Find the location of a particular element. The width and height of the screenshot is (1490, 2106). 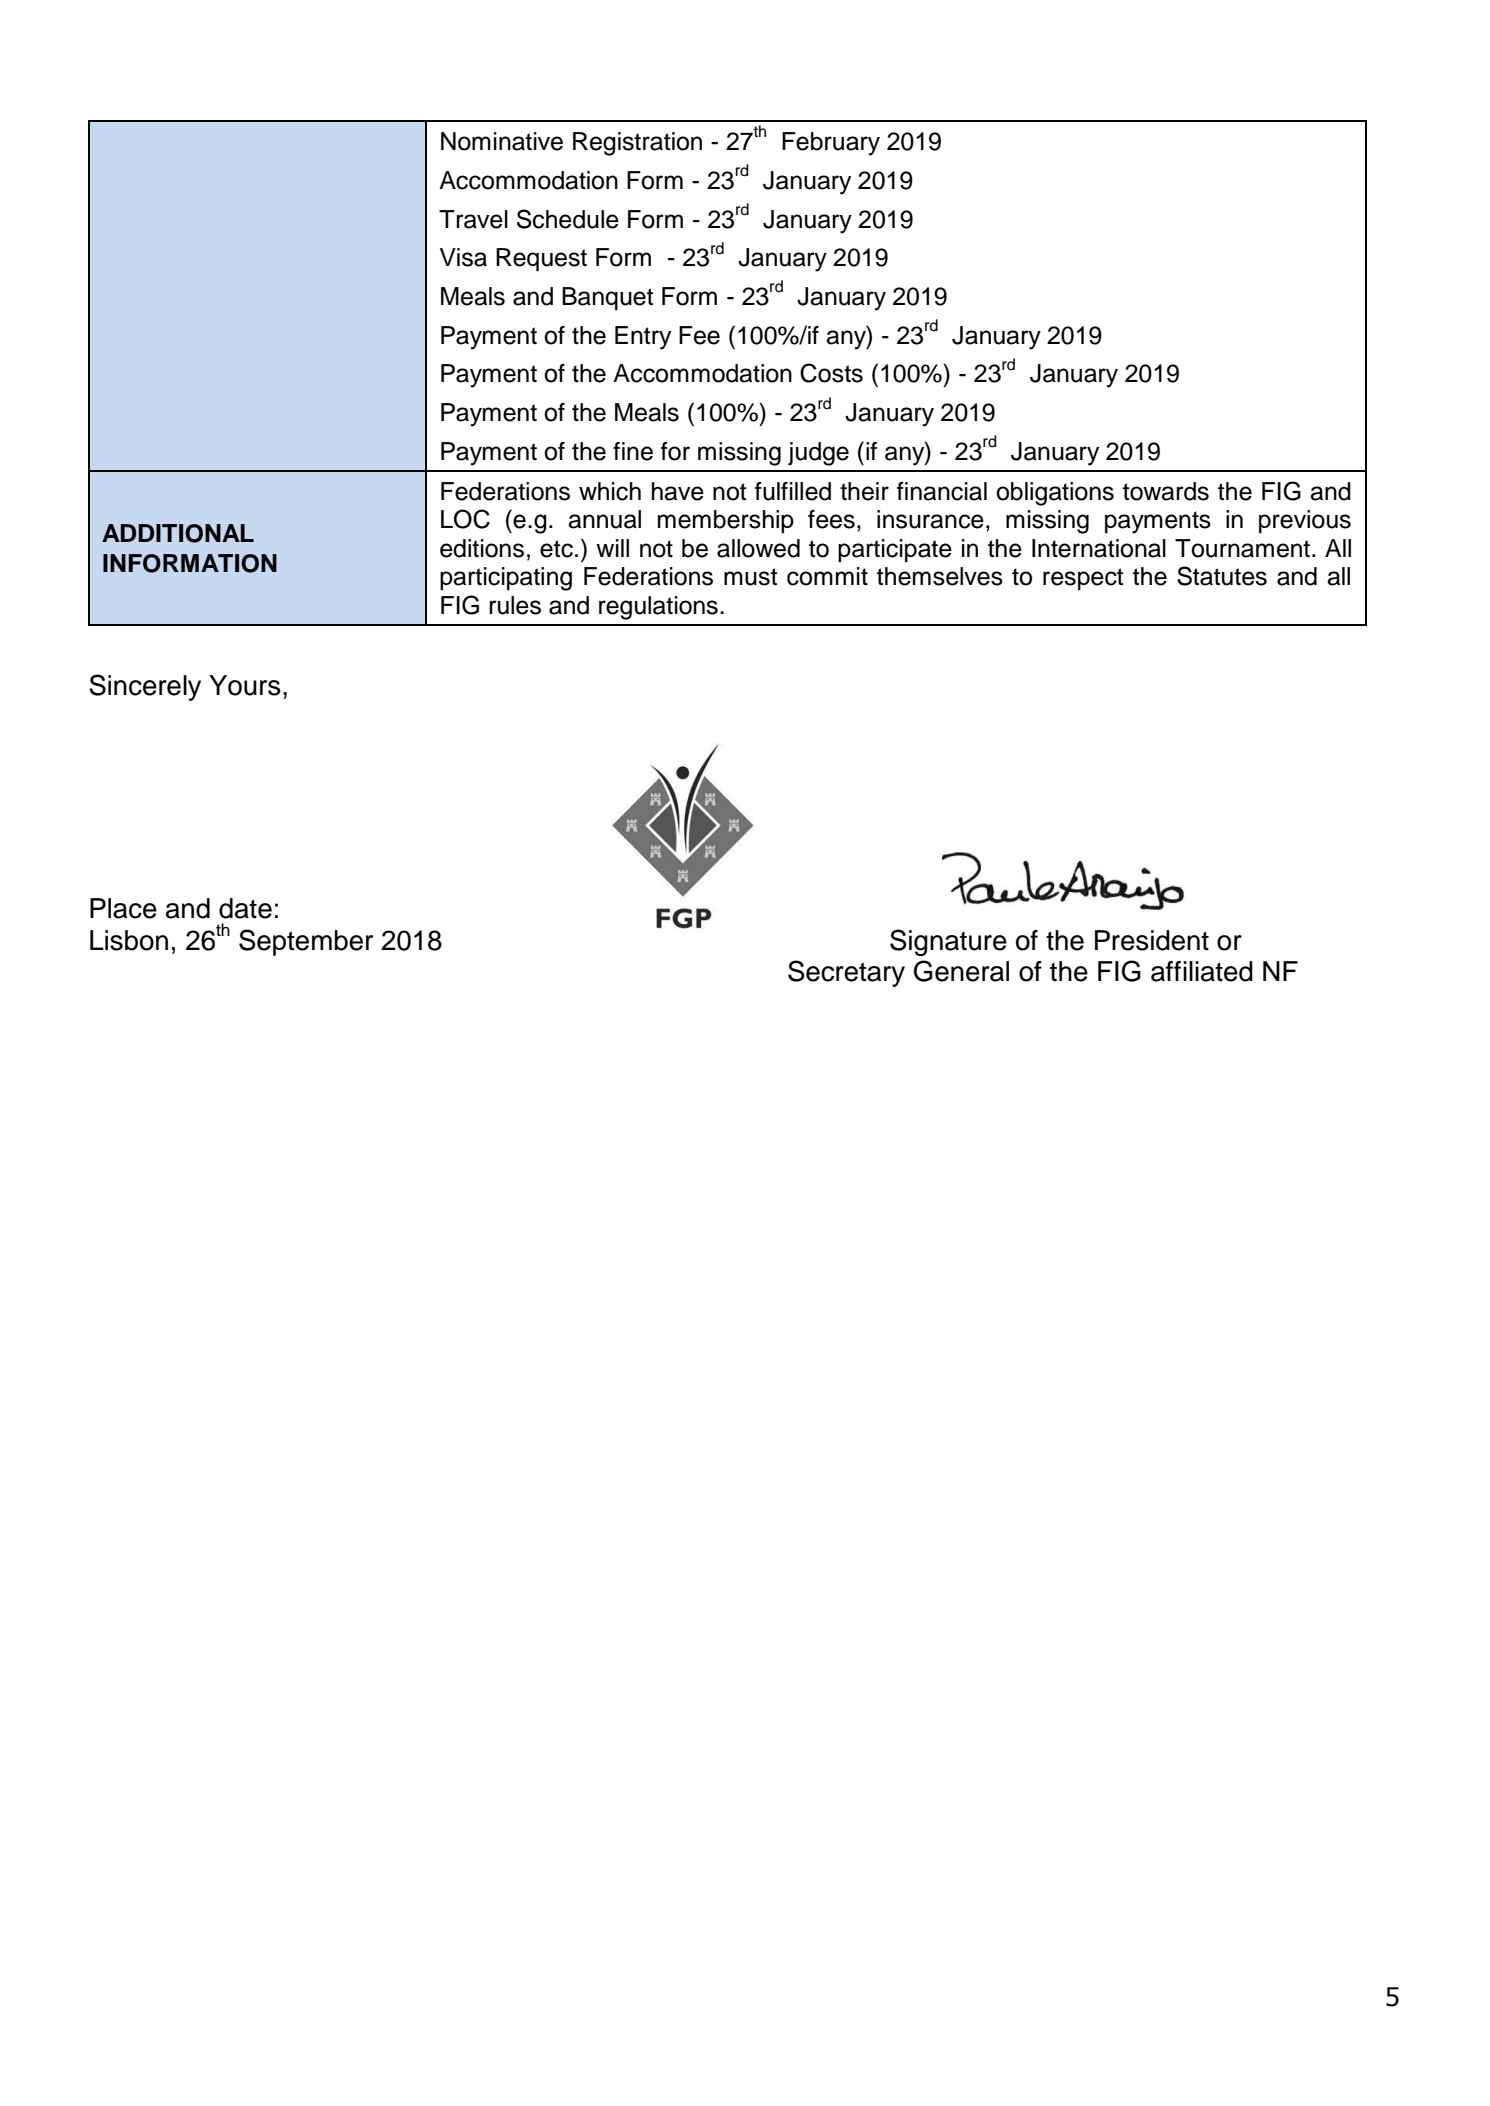

Registration is located at coordinates (637, 144).
